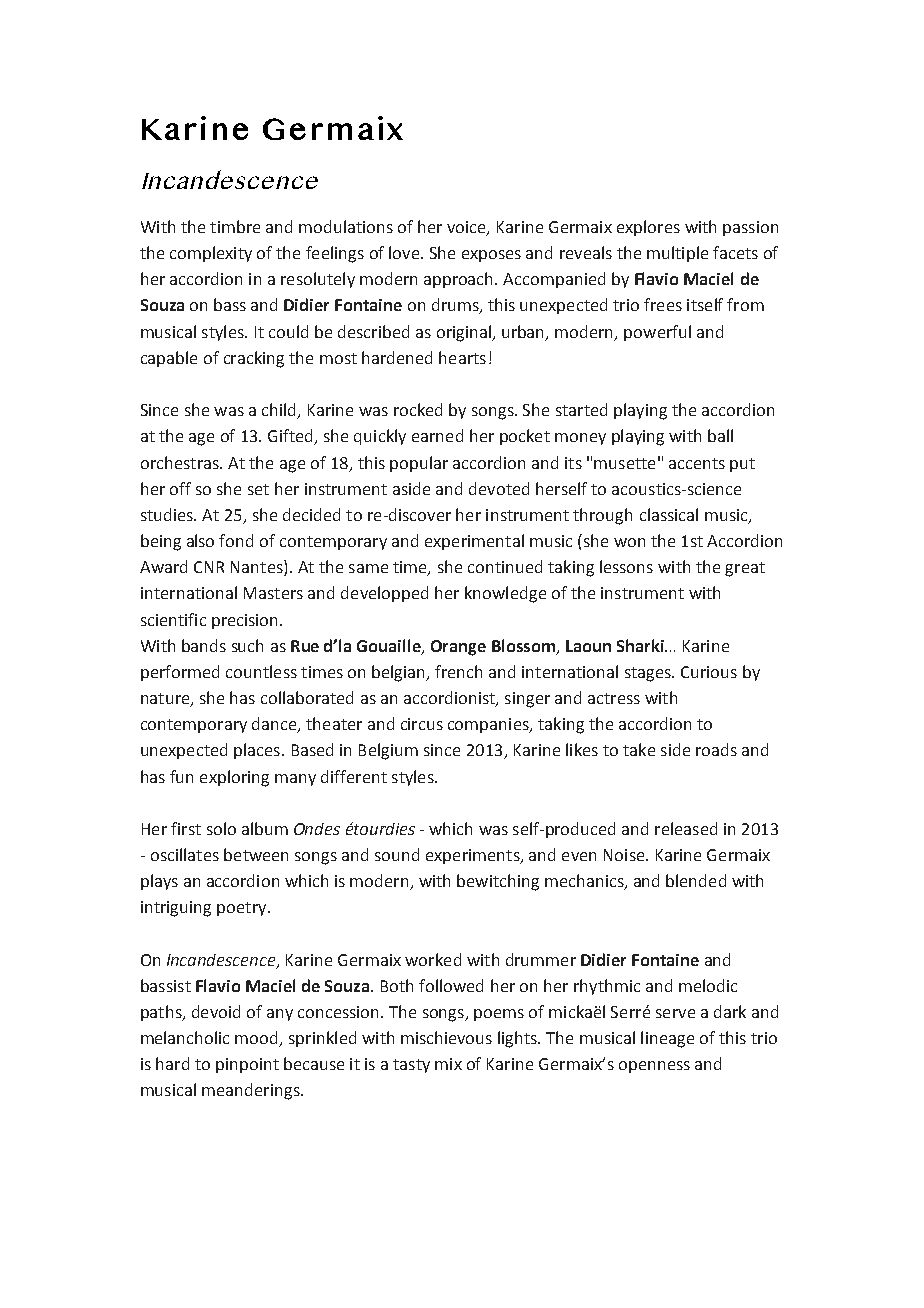 This page has height=1308, width=924. What do you see at coordinates (437, 435) in the page?
I see `earned` at bounding box center [437, 435].
